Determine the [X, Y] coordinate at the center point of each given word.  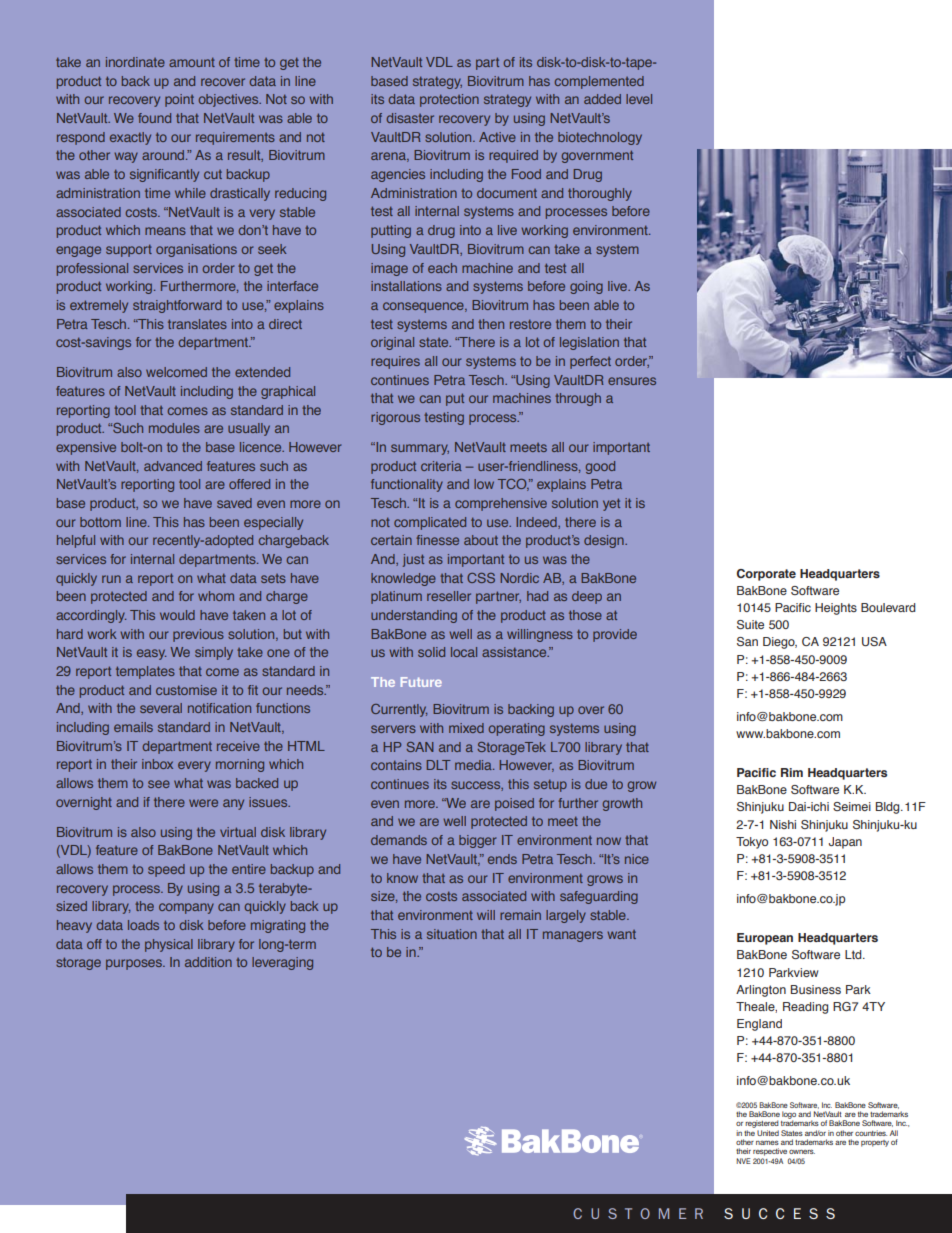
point [179, 100]
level [639, 99]
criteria [441, 466]
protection [449, 100]
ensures [632, 381]
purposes [135, 964]
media [474, 765]
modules [174, 428]
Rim [792, 772]
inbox [157, 764]
